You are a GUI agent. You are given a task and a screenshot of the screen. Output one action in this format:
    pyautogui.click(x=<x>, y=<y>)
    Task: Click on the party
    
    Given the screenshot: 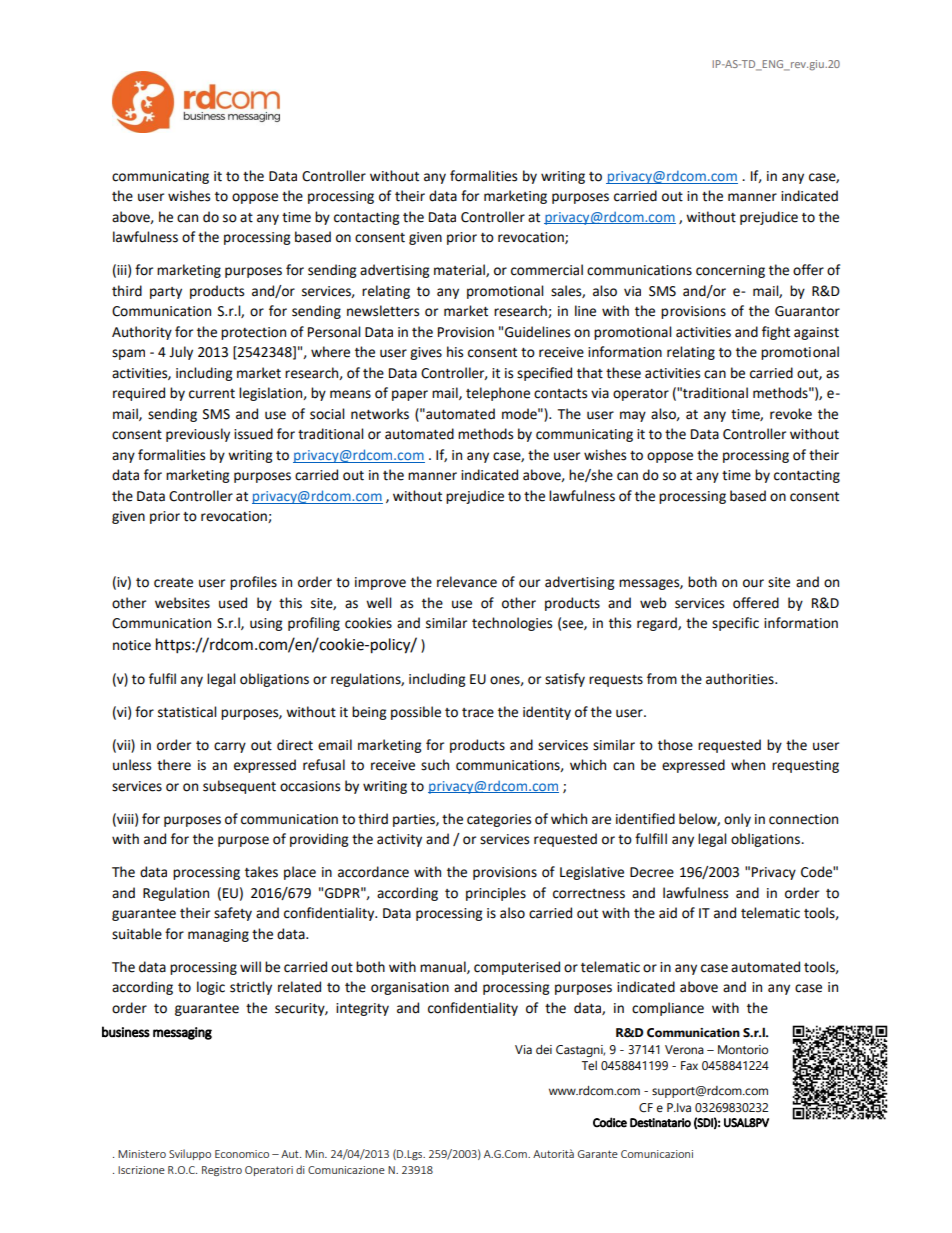 What is the action you would take?
    pyautogui.click(x=166, y=293)
